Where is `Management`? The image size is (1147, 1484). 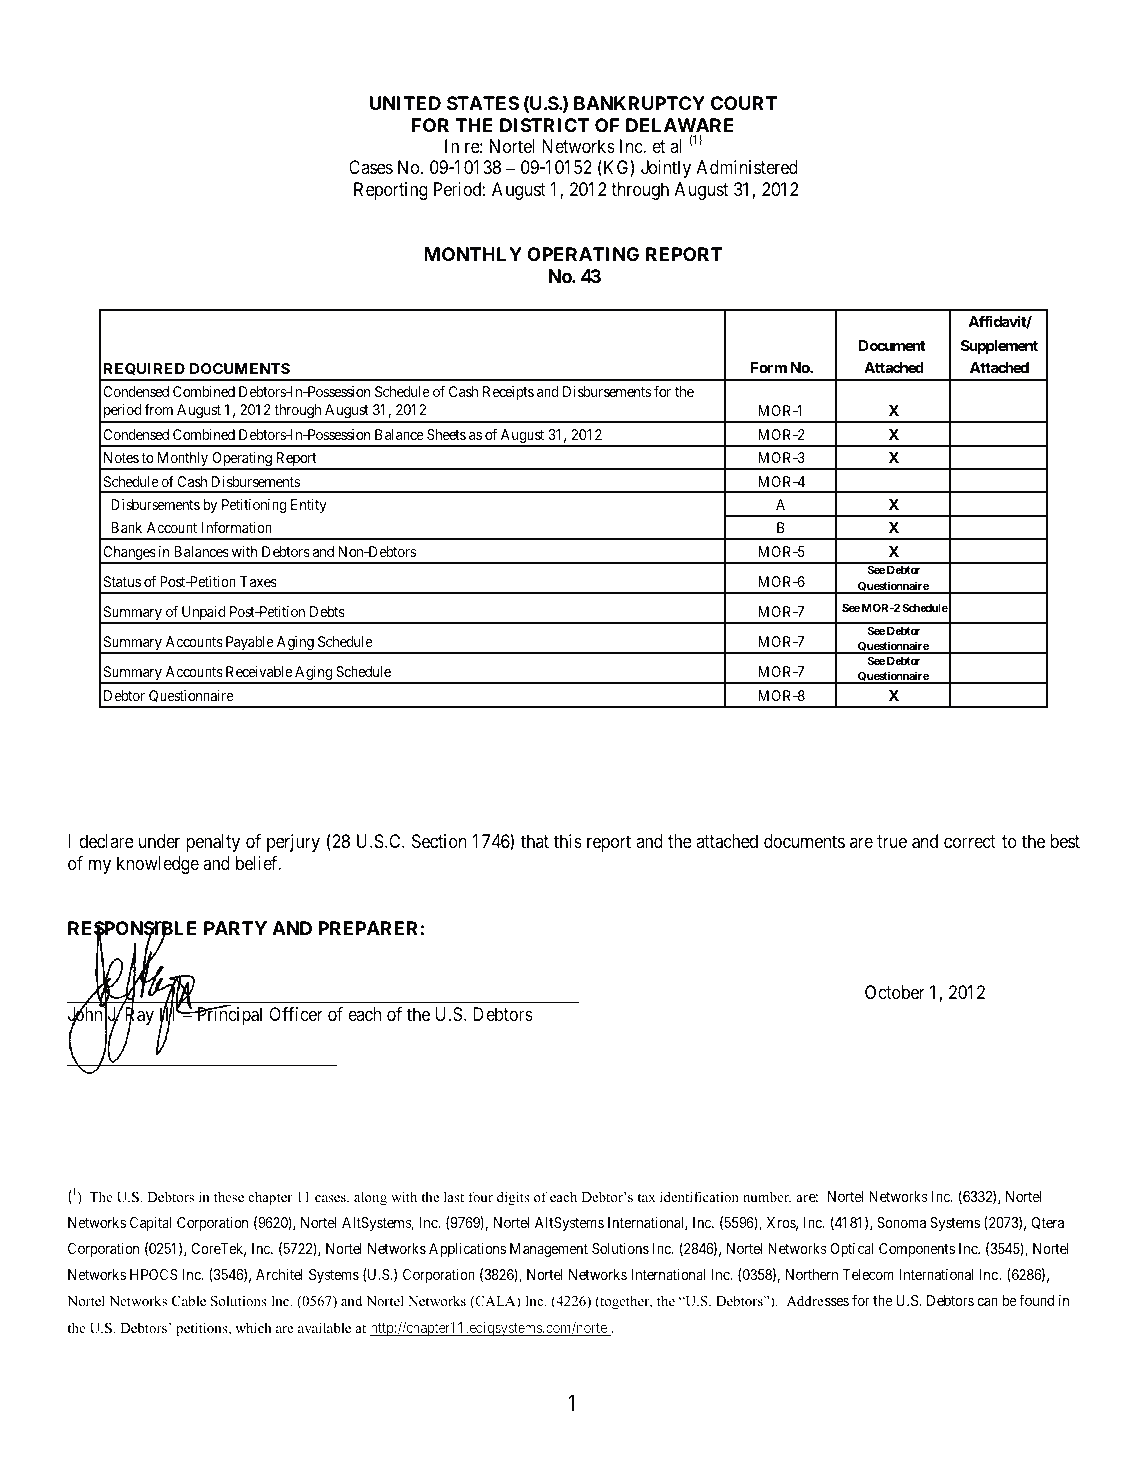 Management is located at coordinates (549, 1250).
